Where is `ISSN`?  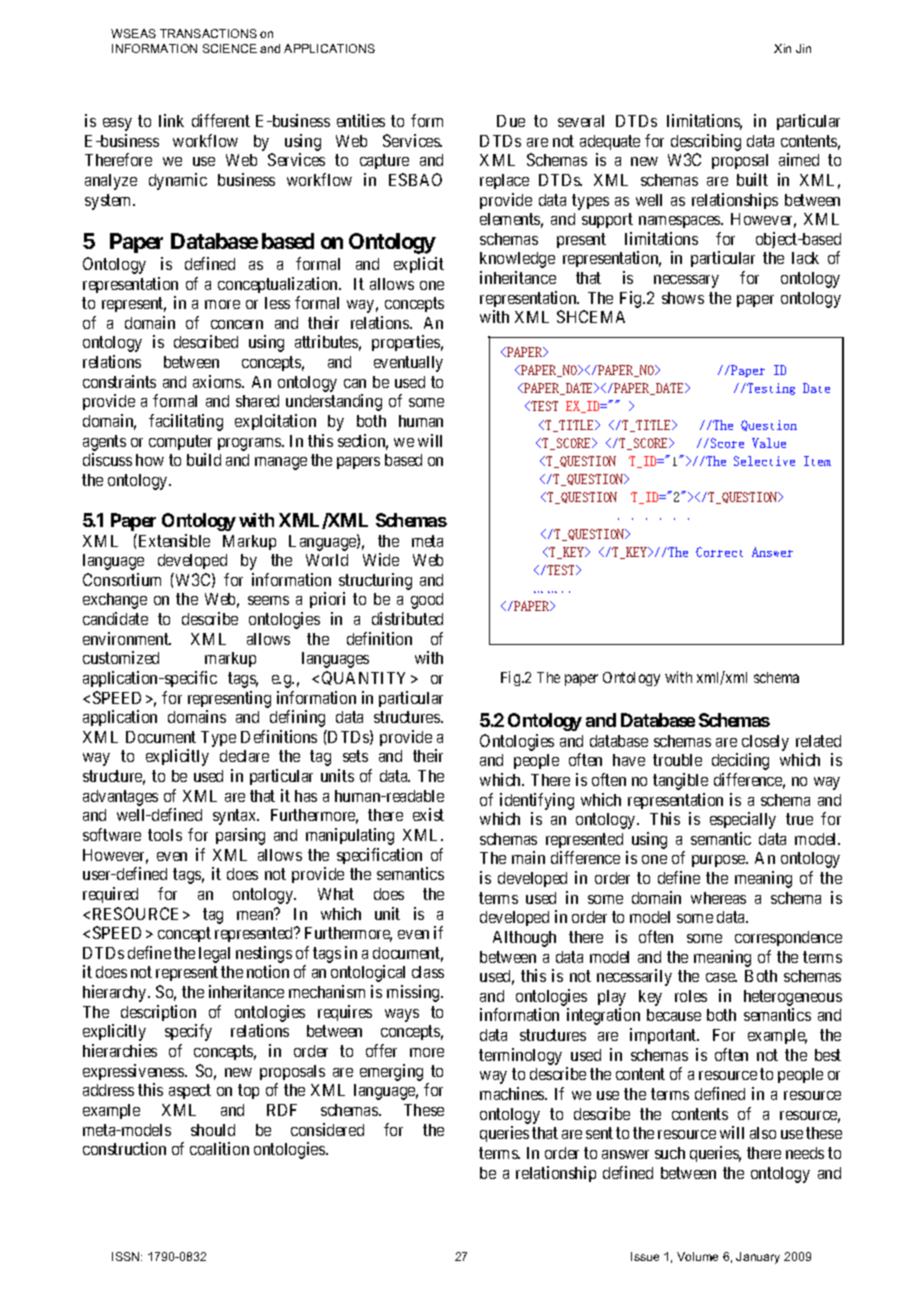
ISSN is located at coordinates (127, 1256).
